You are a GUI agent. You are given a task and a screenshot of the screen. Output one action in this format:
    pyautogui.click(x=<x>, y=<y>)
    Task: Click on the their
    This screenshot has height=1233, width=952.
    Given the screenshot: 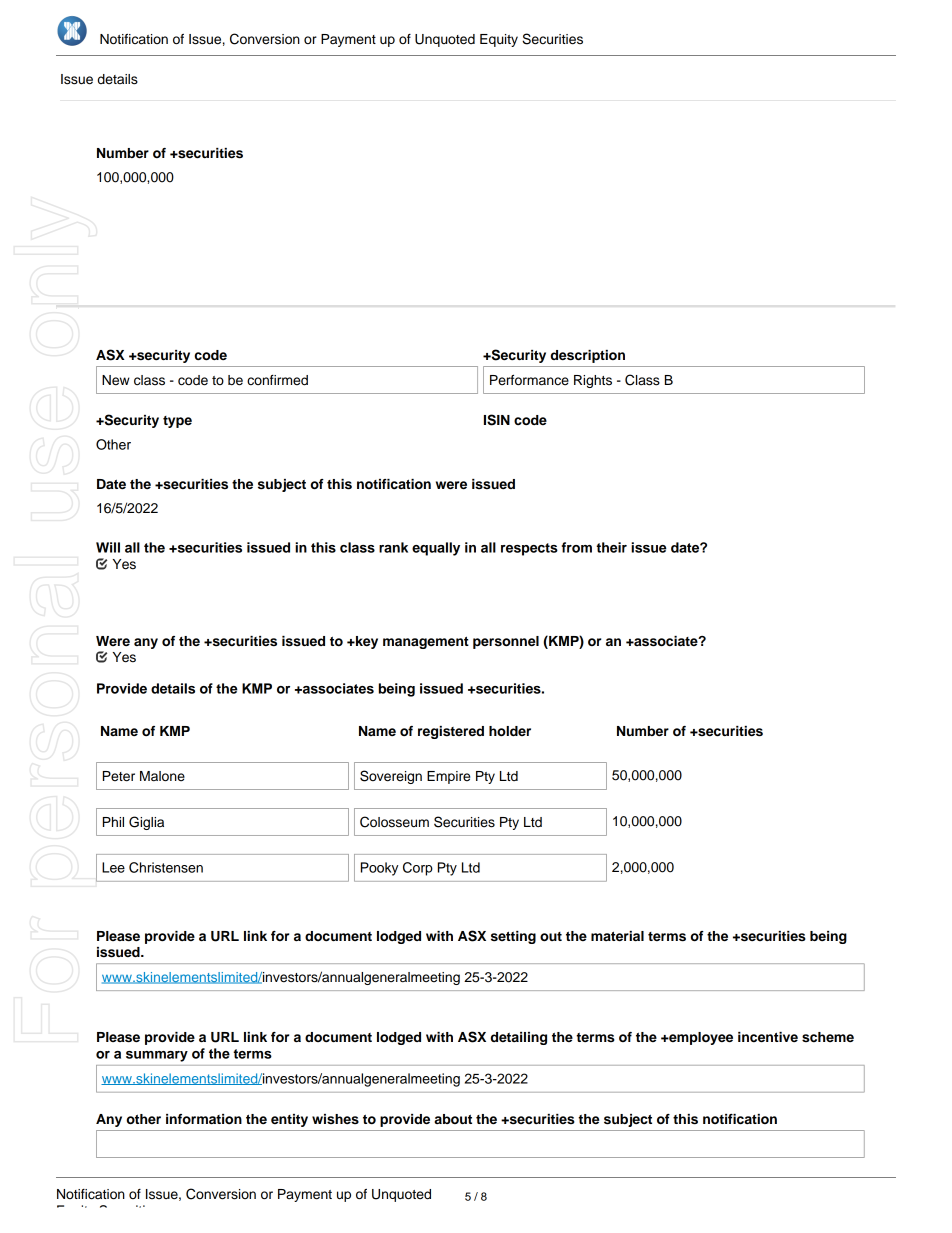 What is the action you would take?
    pyautogui.click(x=611, y=547)
